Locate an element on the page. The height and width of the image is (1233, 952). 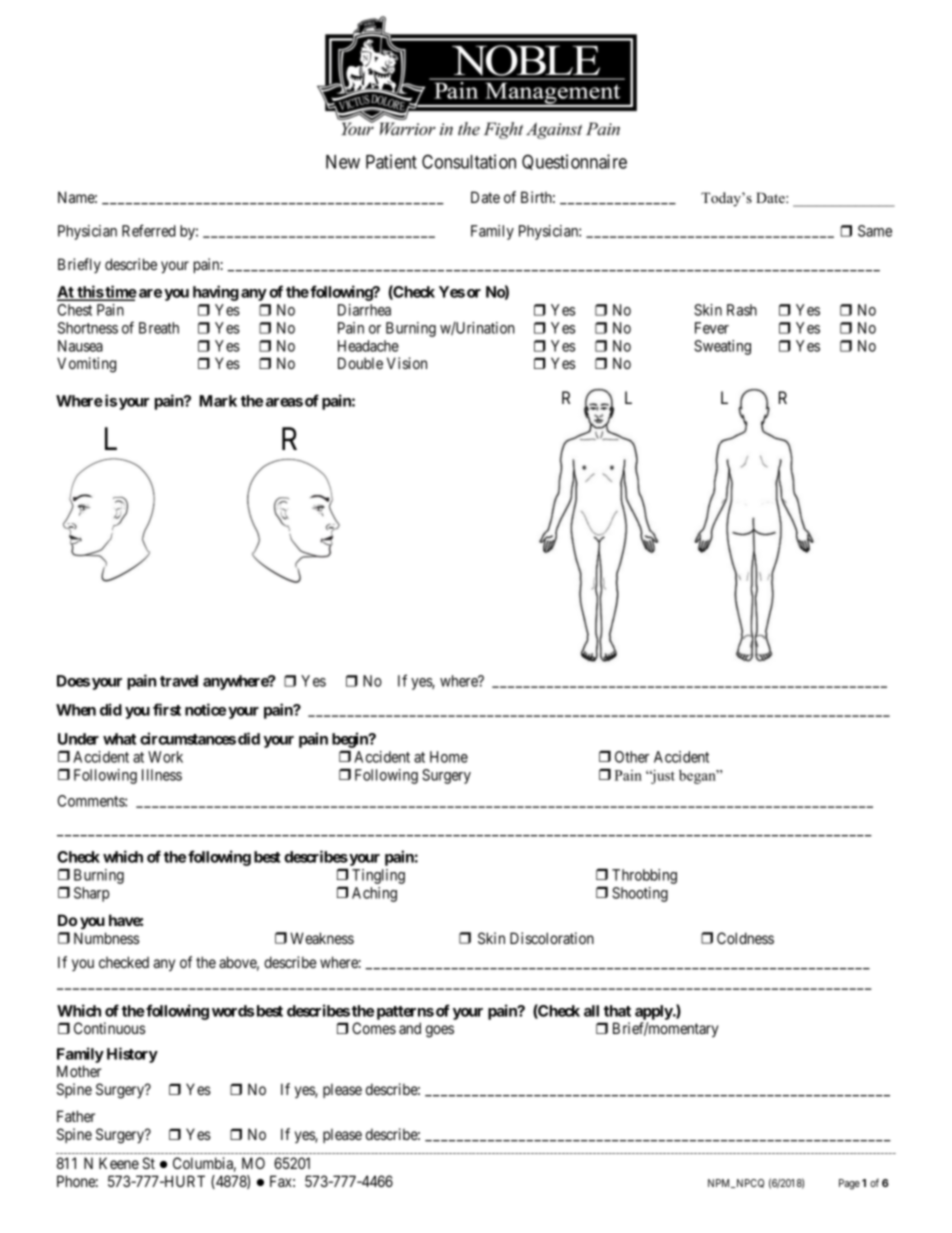
Keene is located at coordinates (119, 1163).
